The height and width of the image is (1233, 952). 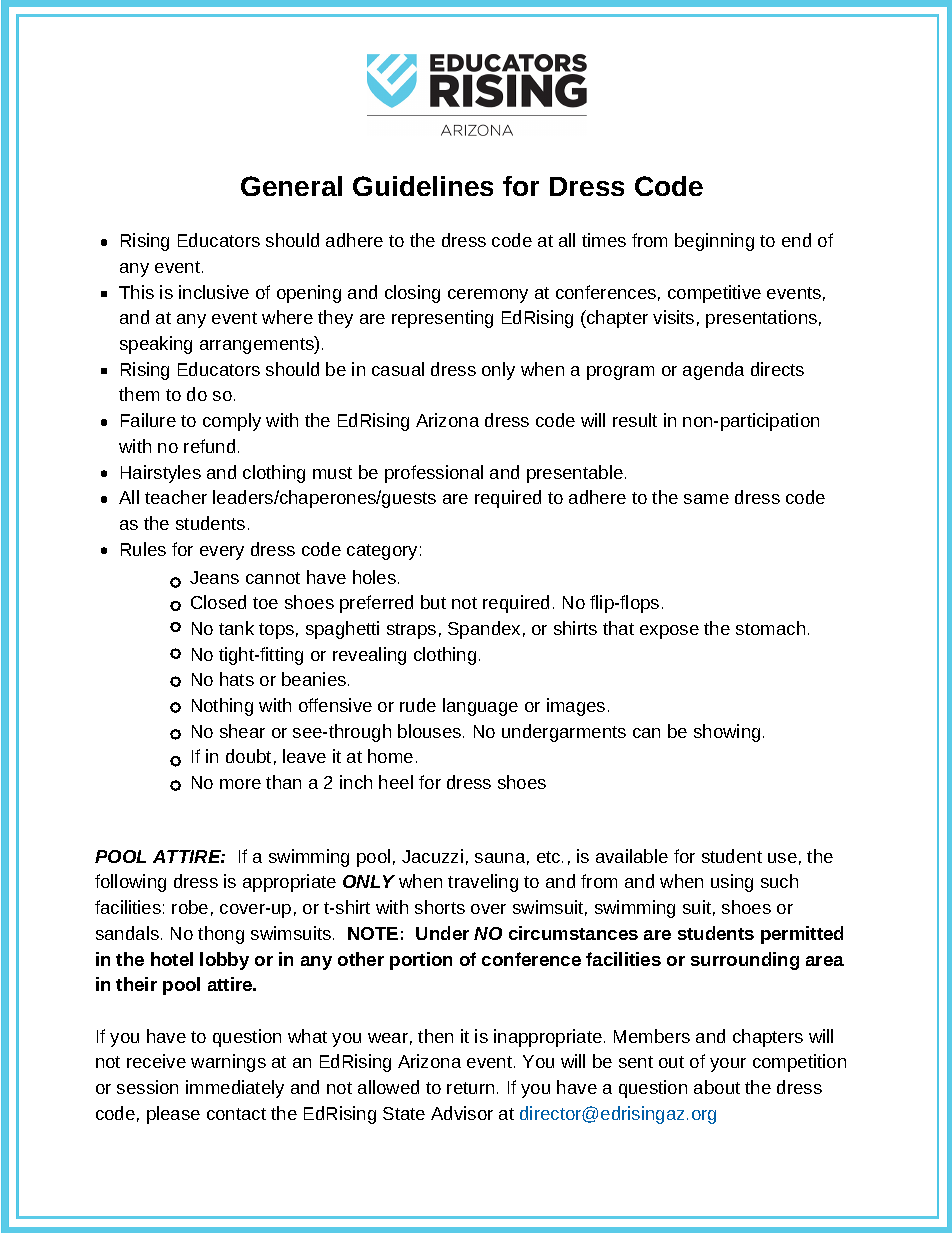 I want to click on immediately, so click(x=235, y=1089).
